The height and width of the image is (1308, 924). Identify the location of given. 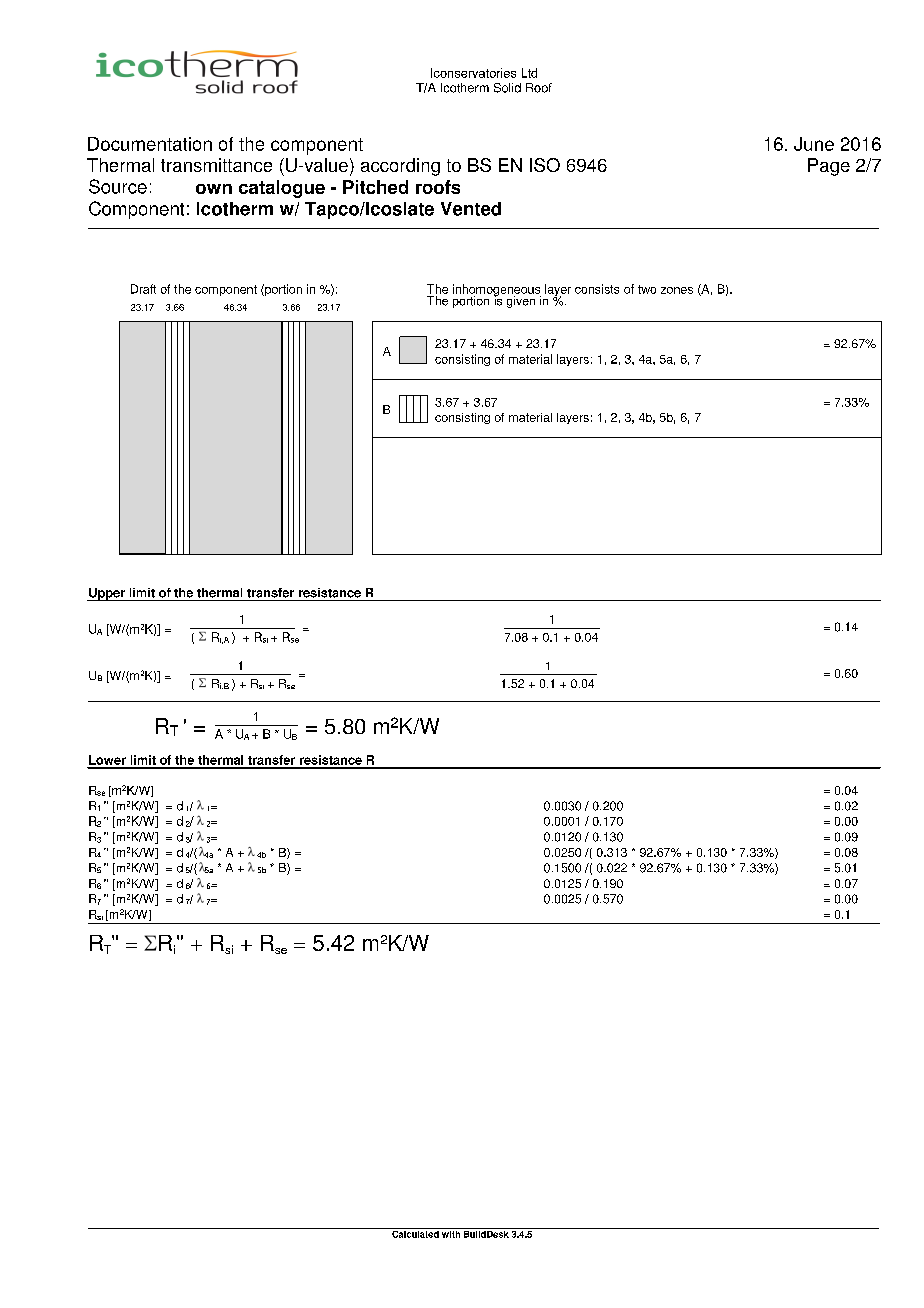
(521, 302).
